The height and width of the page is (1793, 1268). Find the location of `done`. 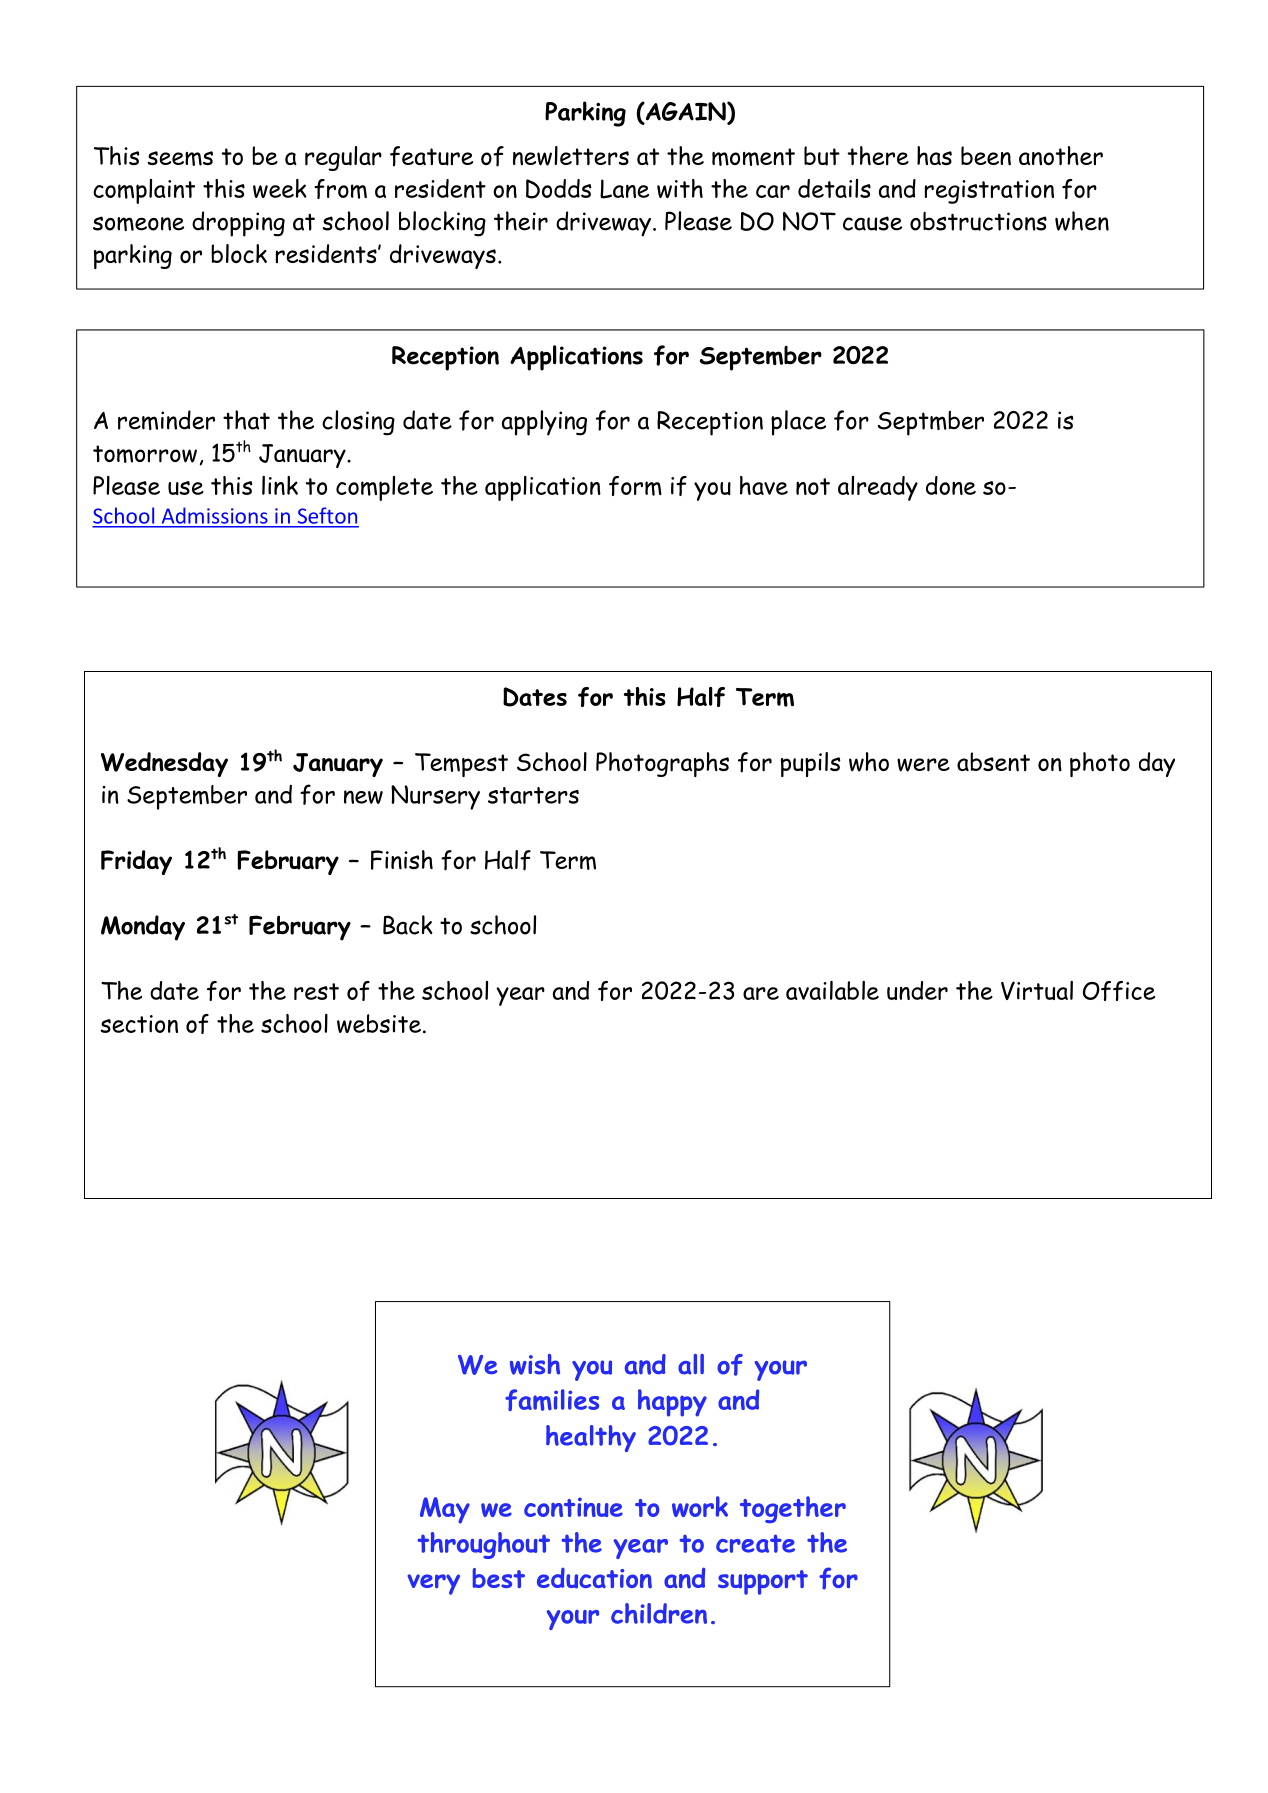

done is located at coordinates (951, 485).
